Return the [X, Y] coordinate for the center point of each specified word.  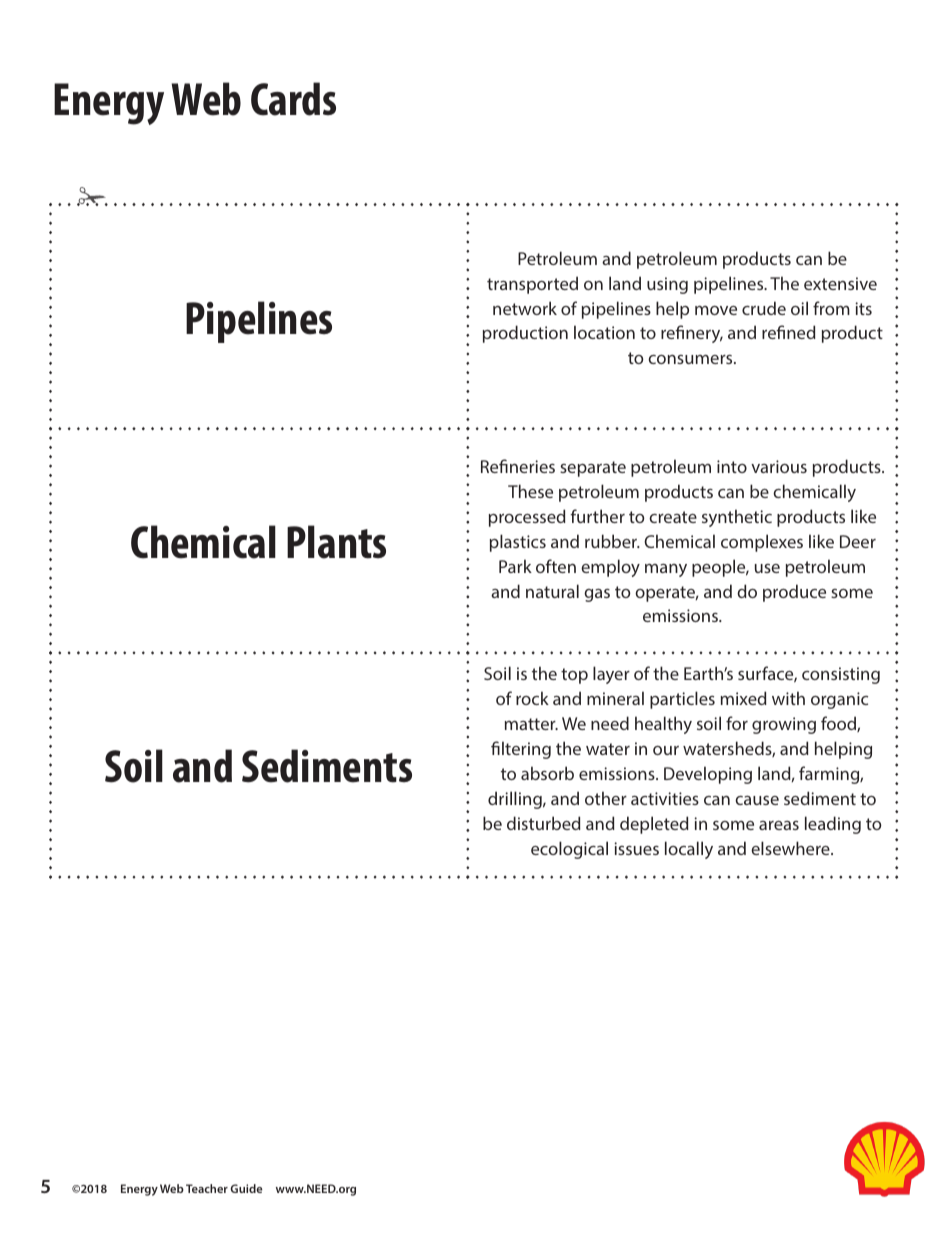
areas [779, 825]
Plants [336, 542]
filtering [521, 750]
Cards [293, 99]
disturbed [544, 823]
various [779, 466]
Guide [246, 1188]
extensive [840, 283]
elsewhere [791, 848]
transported [532, 285]
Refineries [518, 466]
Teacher [207, 1188]
